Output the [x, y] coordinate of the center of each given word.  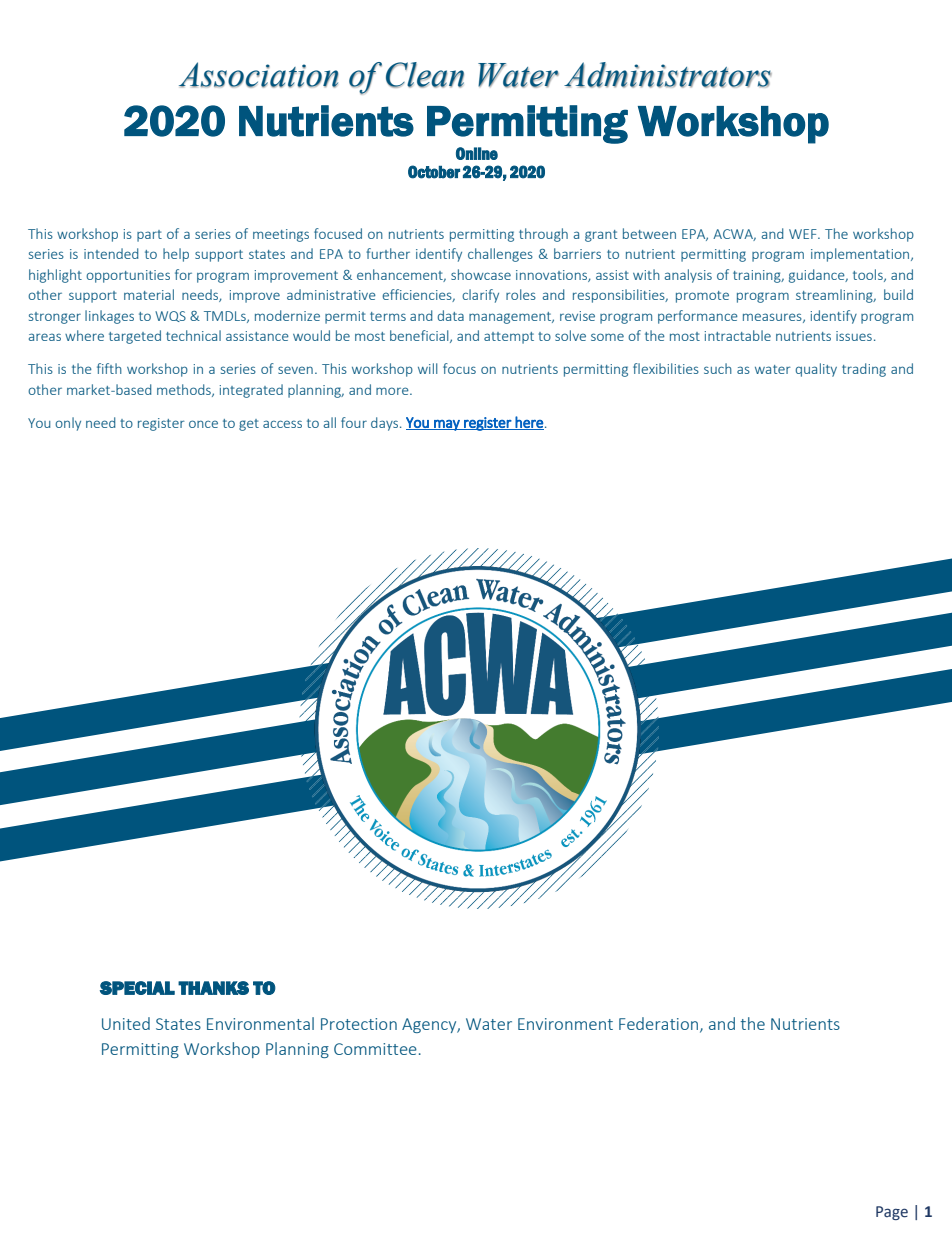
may [447, 425]
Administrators [668, 75]
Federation [658, 1023]
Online [477, 153]
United [126, 1023]
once [203, 424]
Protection [359, 1024]
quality [816, 370]
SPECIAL [137, 988]
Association [259, 75]
